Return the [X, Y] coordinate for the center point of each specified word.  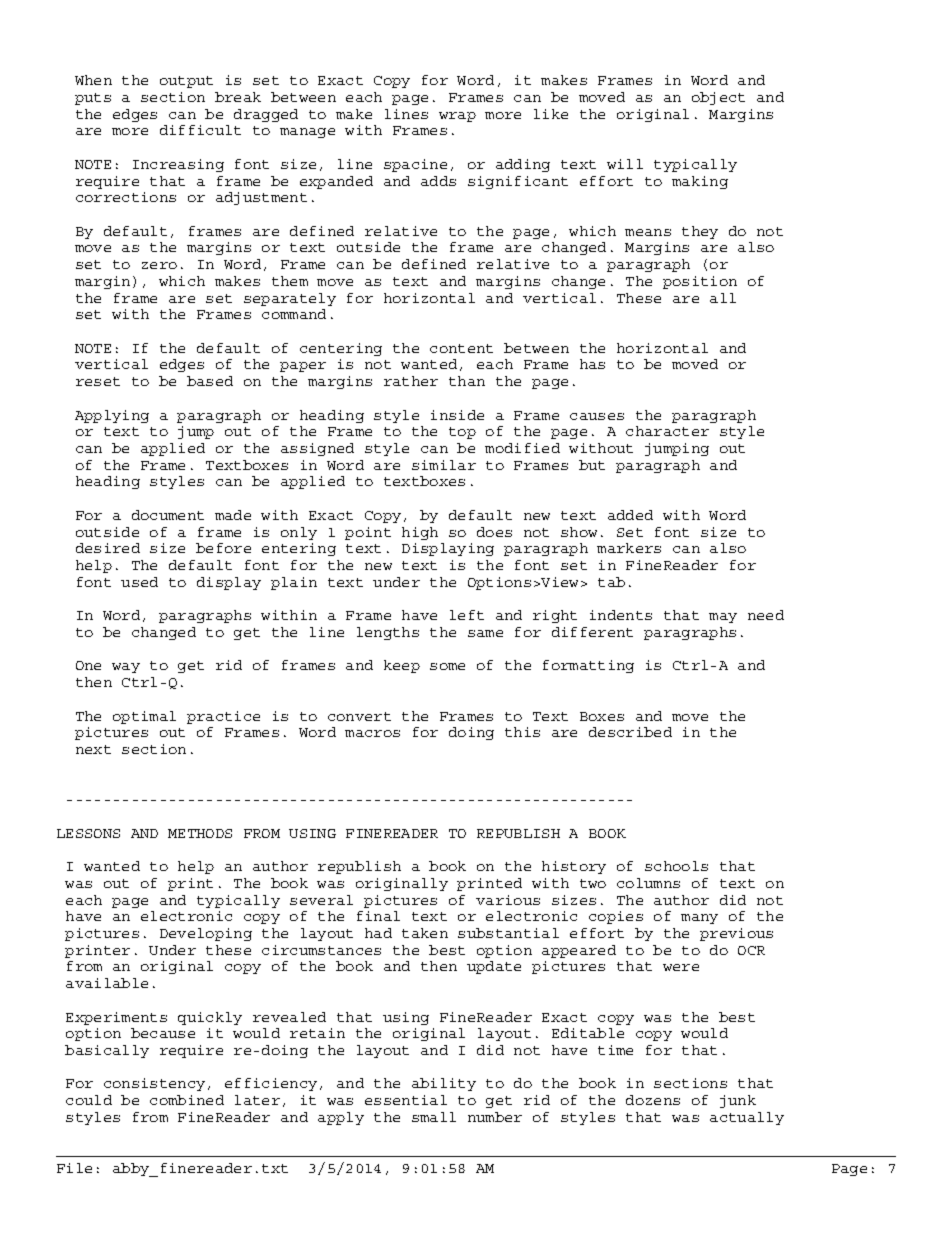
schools [676, 866]
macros [372, 733]
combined [187, 1100]
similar [444, 465]
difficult [200, 130]
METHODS [200, 833]
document [168, 515]
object [718, 98]
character [667, 431]
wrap [457, 117]
